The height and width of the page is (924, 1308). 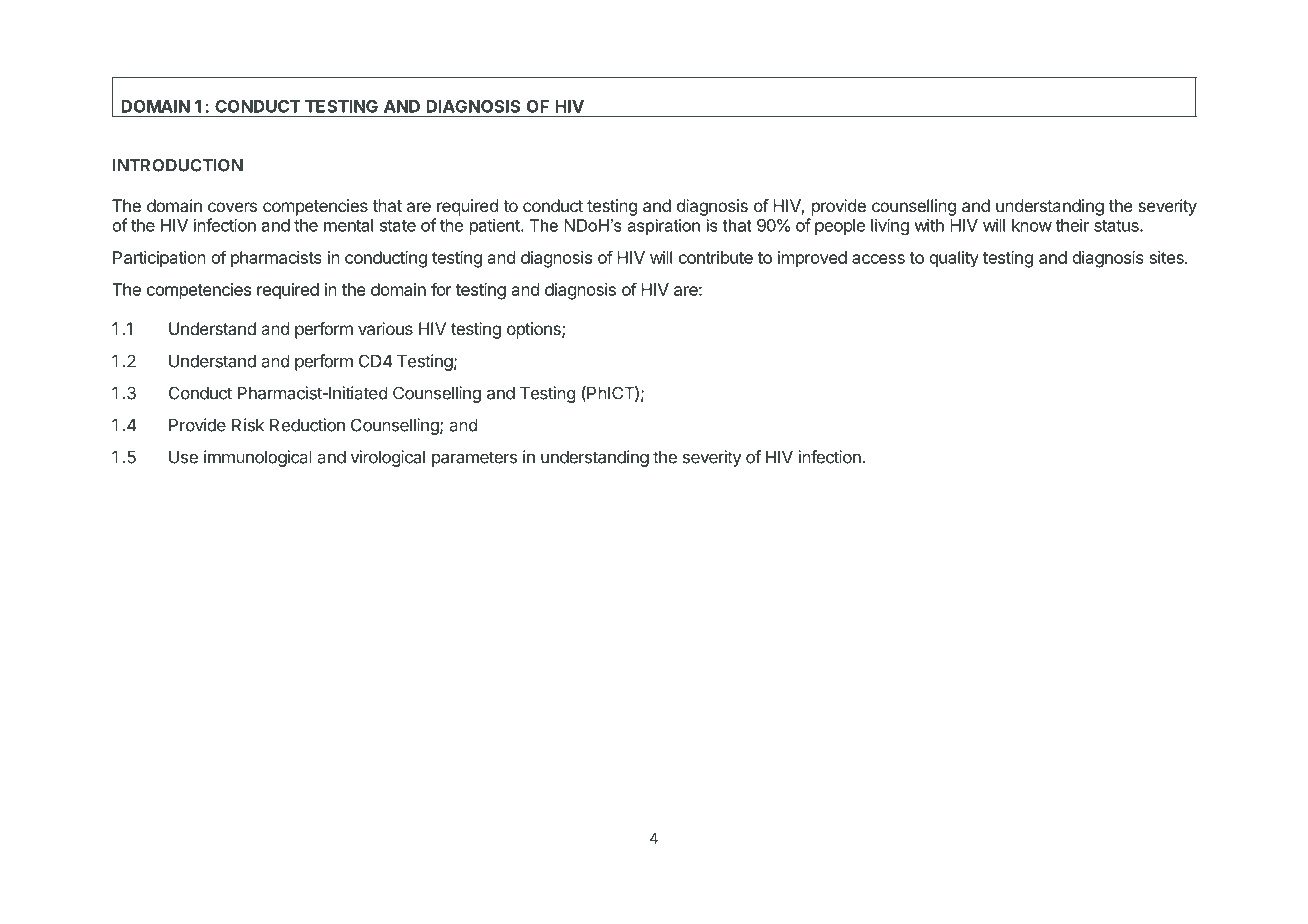 What do you see at coordinates (248, 425) in the page?
I see `Risk` at bounding box center [248, 425].
